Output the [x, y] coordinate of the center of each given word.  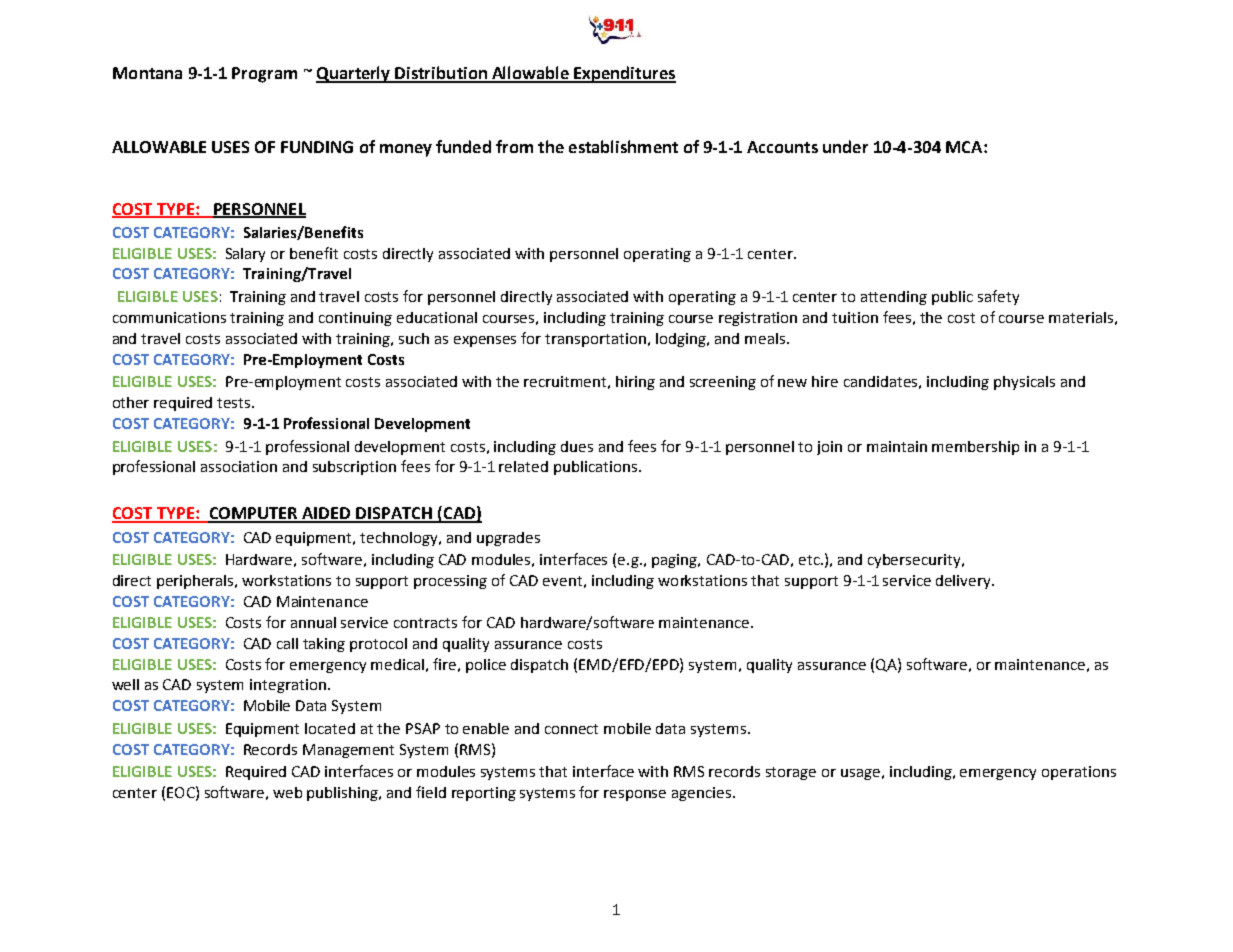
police [486, 666]
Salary [245, 255]
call [287, 643]
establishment [623, 146]
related [523, 466]
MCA [965, 147]
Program [264, 75]
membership [975, 448]
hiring [635, 383]
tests [235, 403]
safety [998, 297]
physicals [1024, 383]
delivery [964, 582]
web [287, 792]
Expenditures [624, 74]
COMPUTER [253, 514]
